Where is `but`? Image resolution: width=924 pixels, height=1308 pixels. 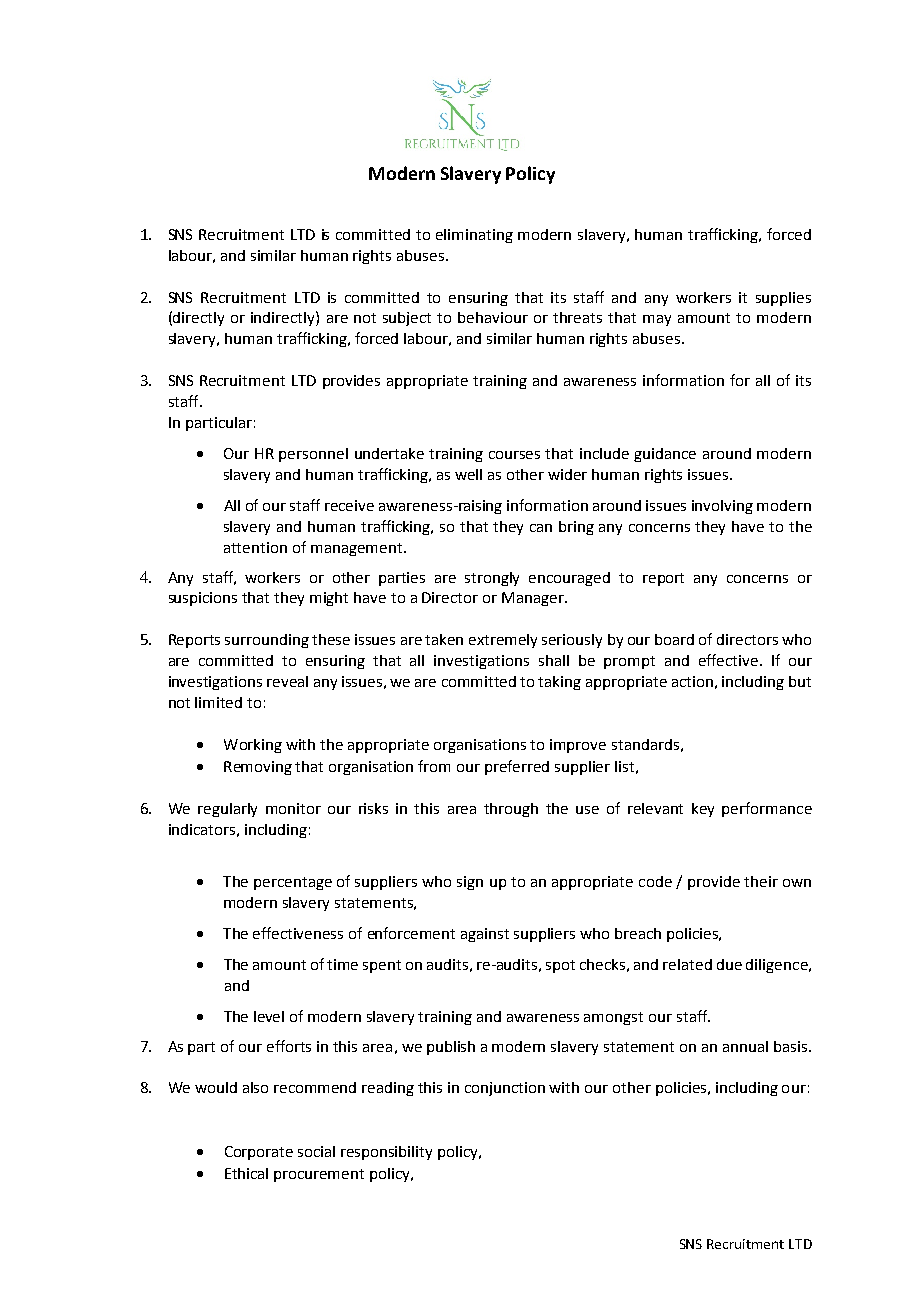 but is located at coordinates (800, 681).
